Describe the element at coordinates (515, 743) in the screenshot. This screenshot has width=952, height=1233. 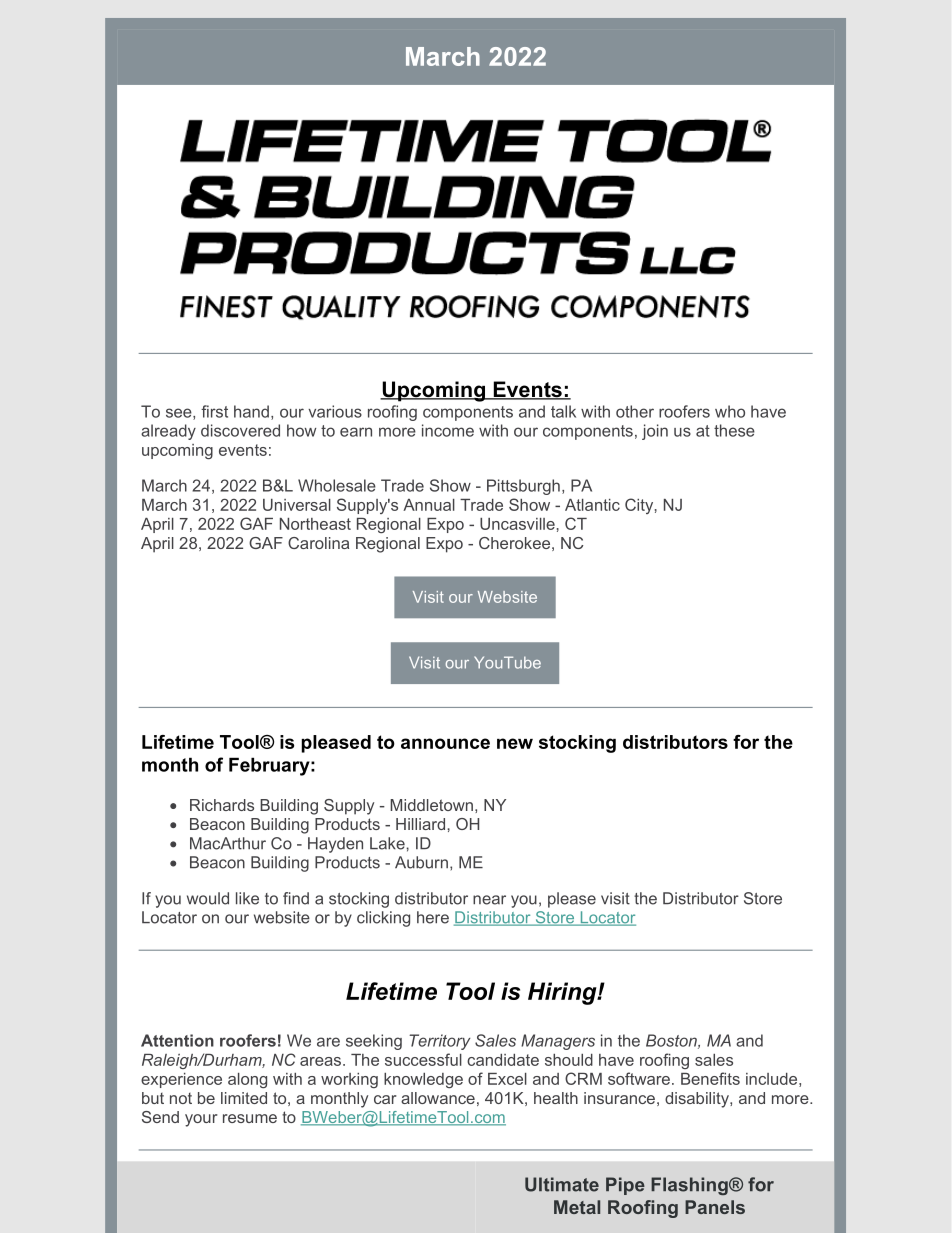
I see `new` at that location.
